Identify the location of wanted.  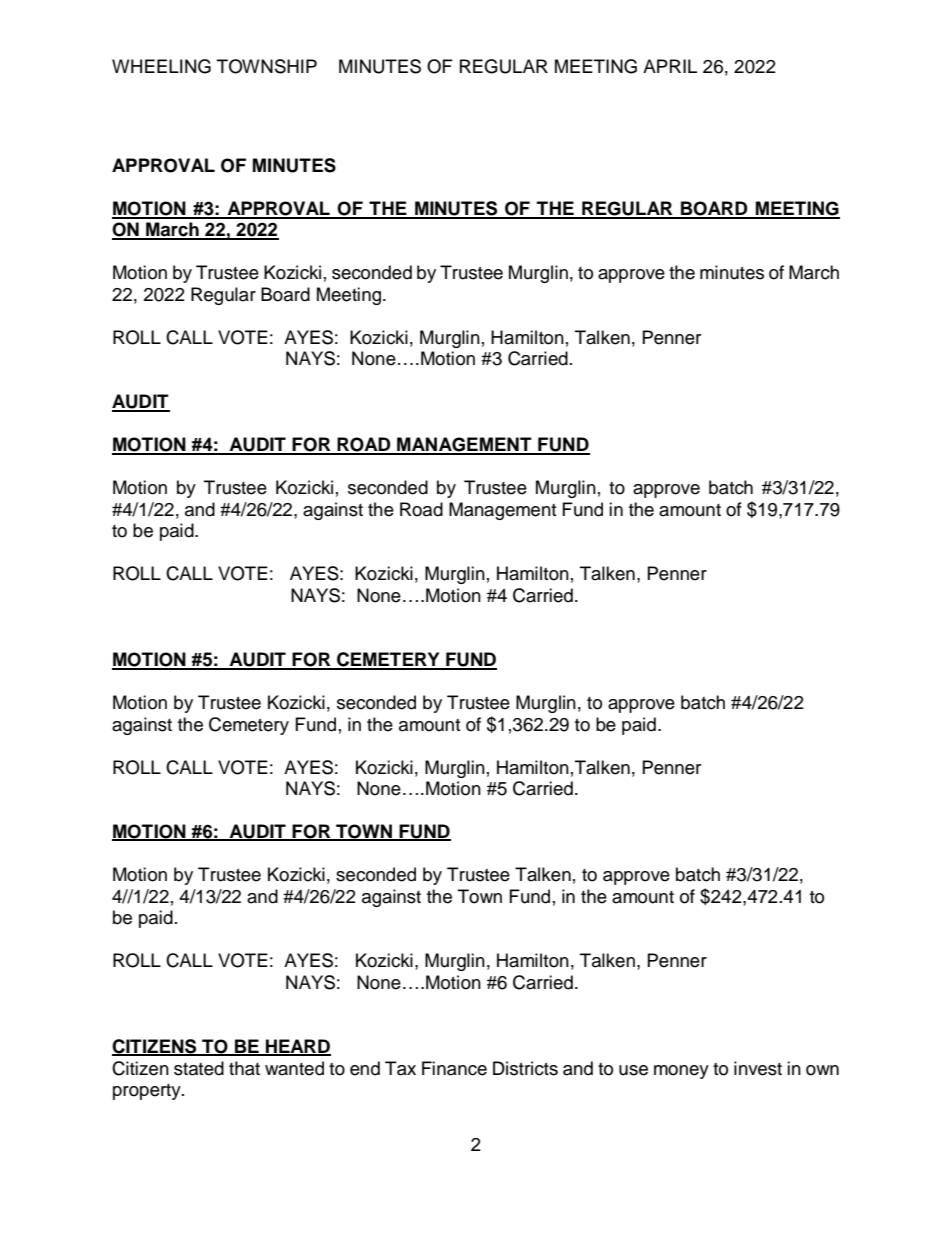
(294, 1068).
